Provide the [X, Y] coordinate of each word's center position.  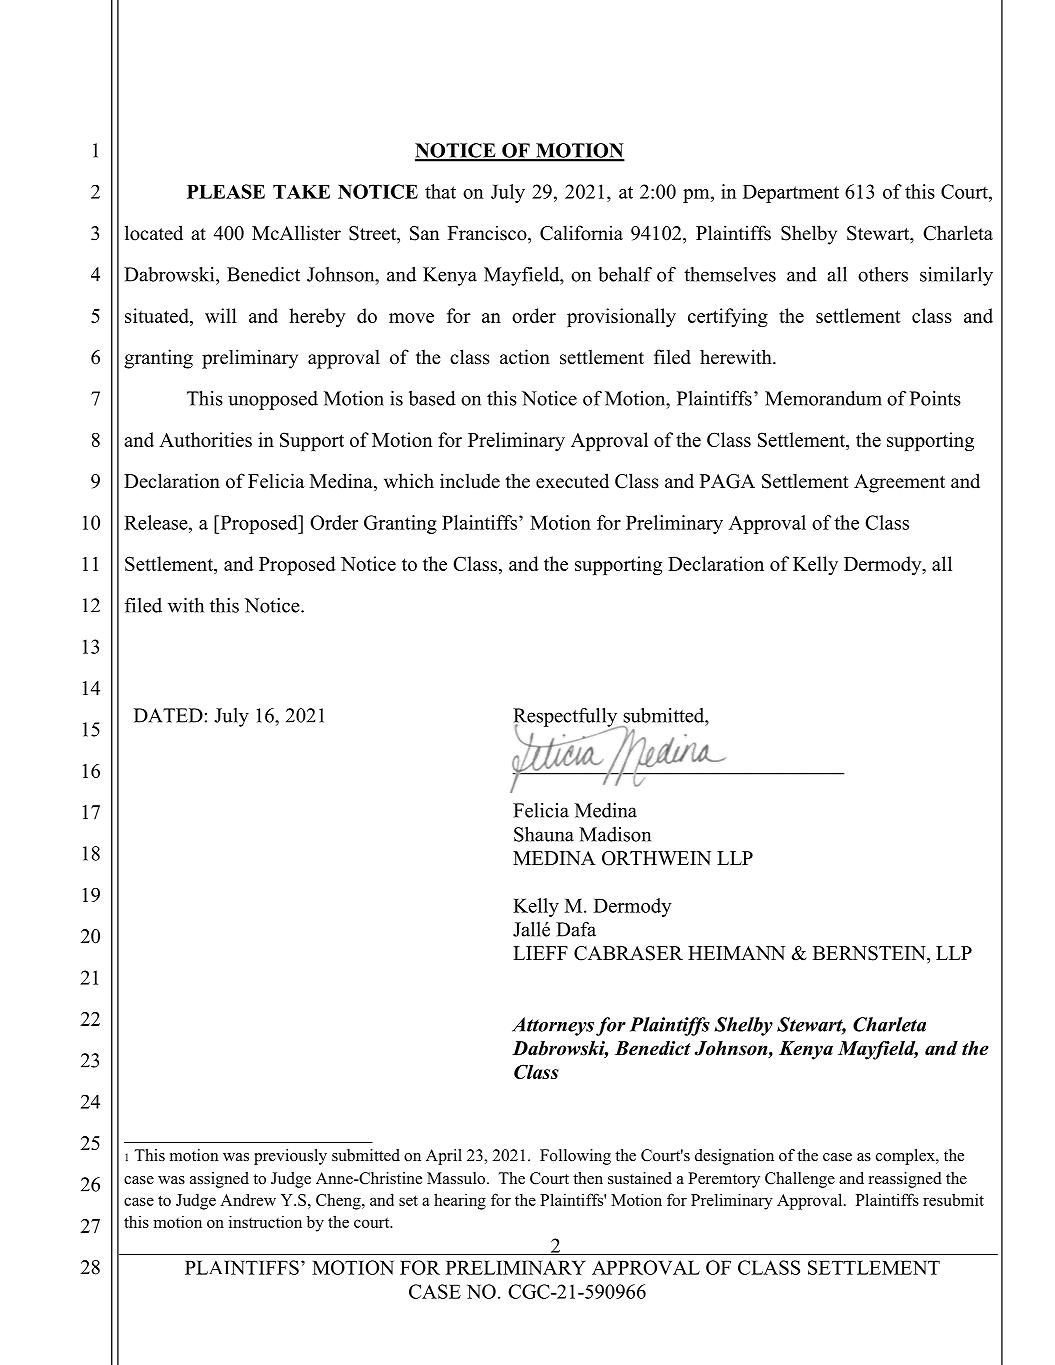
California [581, 233]
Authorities [205, 439]
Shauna [544, 834]
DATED [168, 715]
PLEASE [226, 191]
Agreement [899, 483]
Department [791, 194]
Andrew [248, 1199]
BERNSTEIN [870, 953]
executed [572, 481]
